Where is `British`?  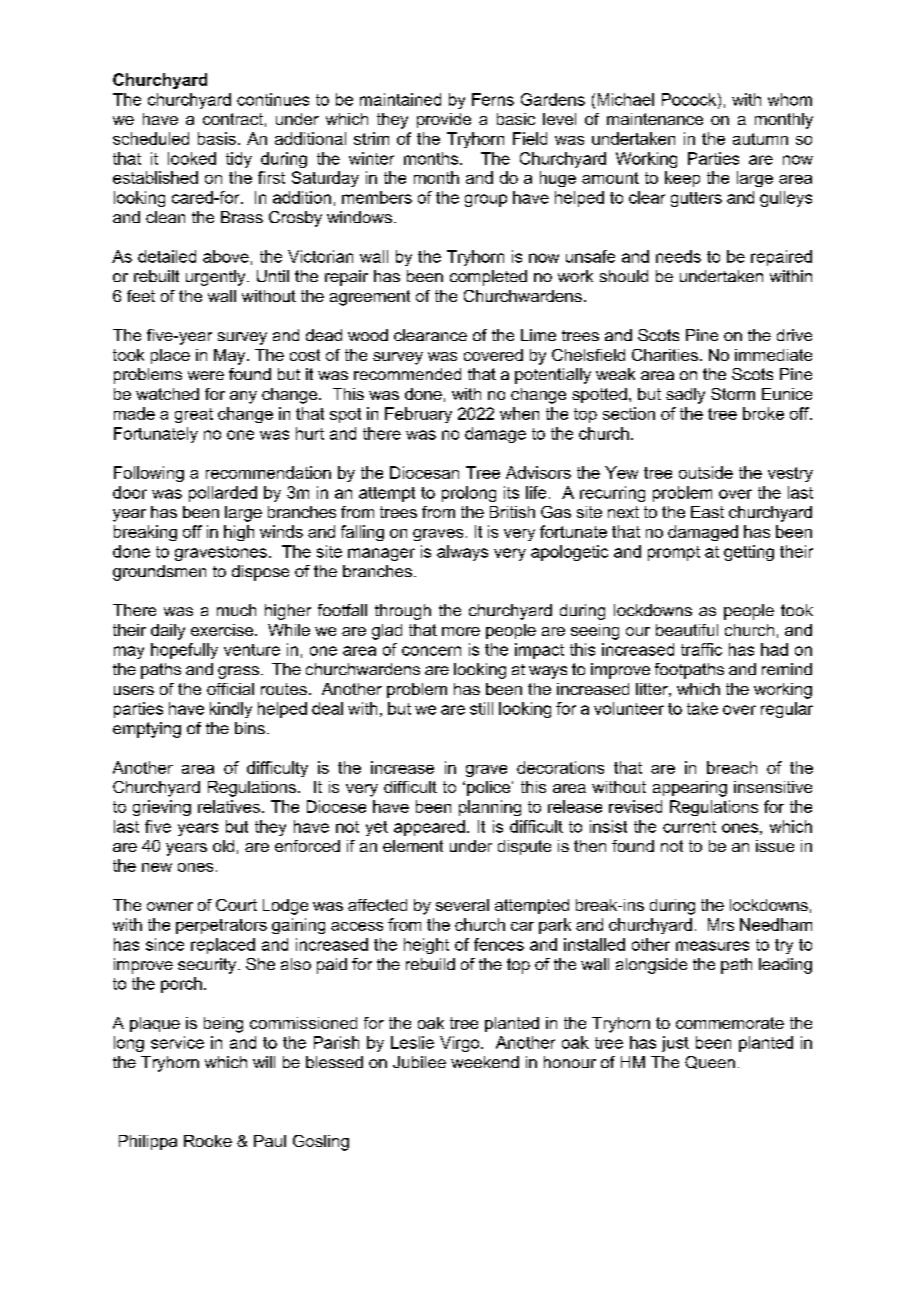
British is located at coordinates (512, 512).
